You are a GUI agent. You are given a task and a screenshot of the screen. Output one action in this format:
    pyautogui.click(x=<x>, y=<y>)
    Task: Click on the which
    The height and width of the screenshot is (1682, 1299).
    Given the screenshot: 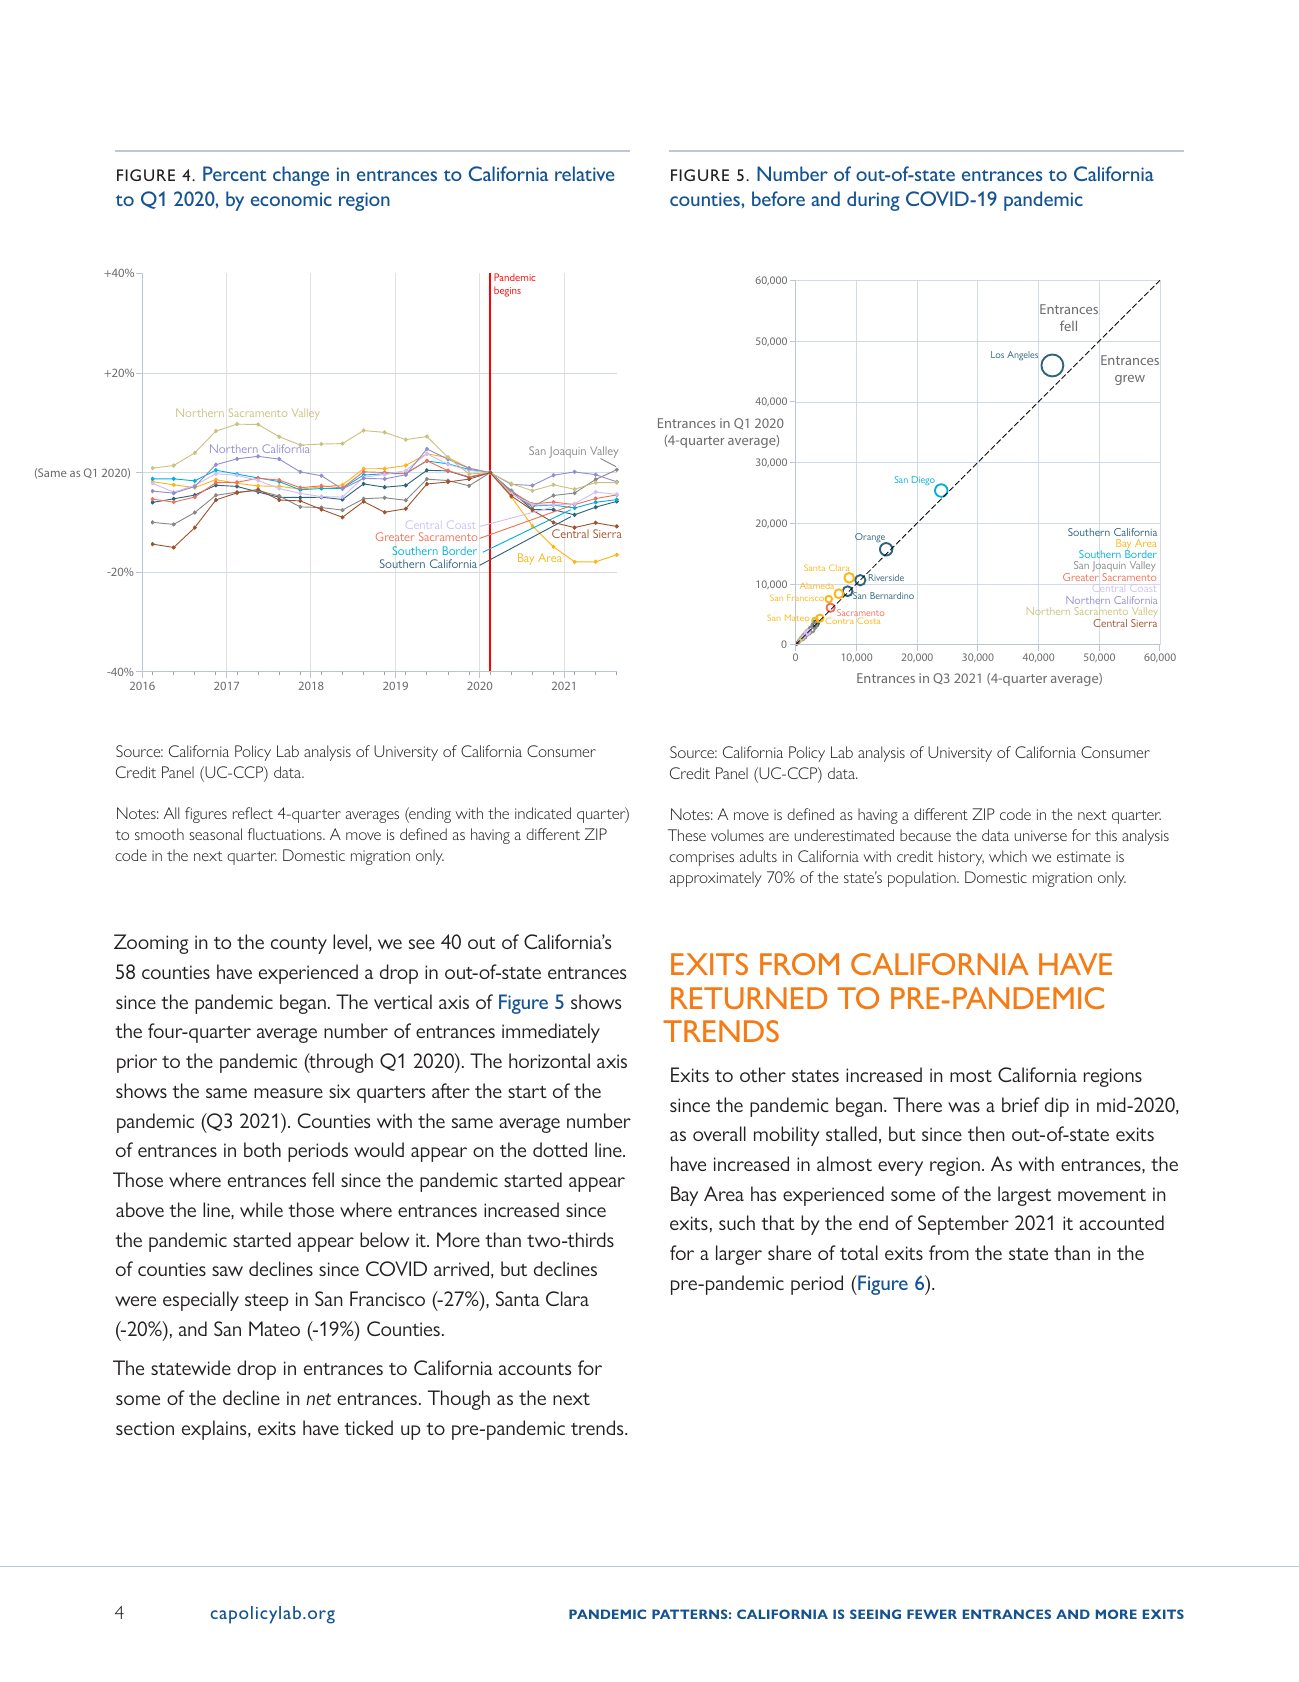 What is the action you would take?
    pyautogui.click(x=1008, y=856)
